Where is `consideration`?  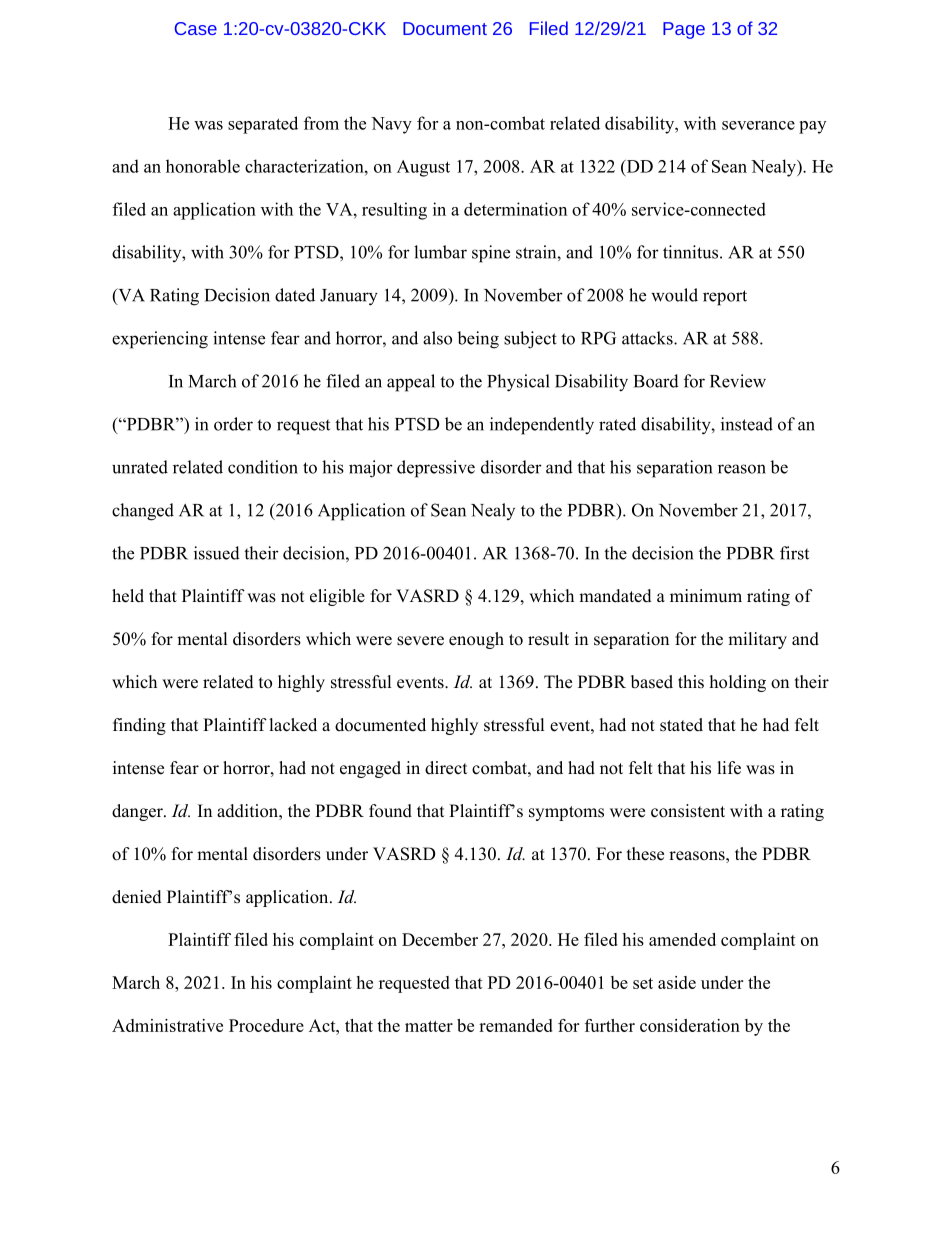
consideration is located at coordinates (690, 1025).
